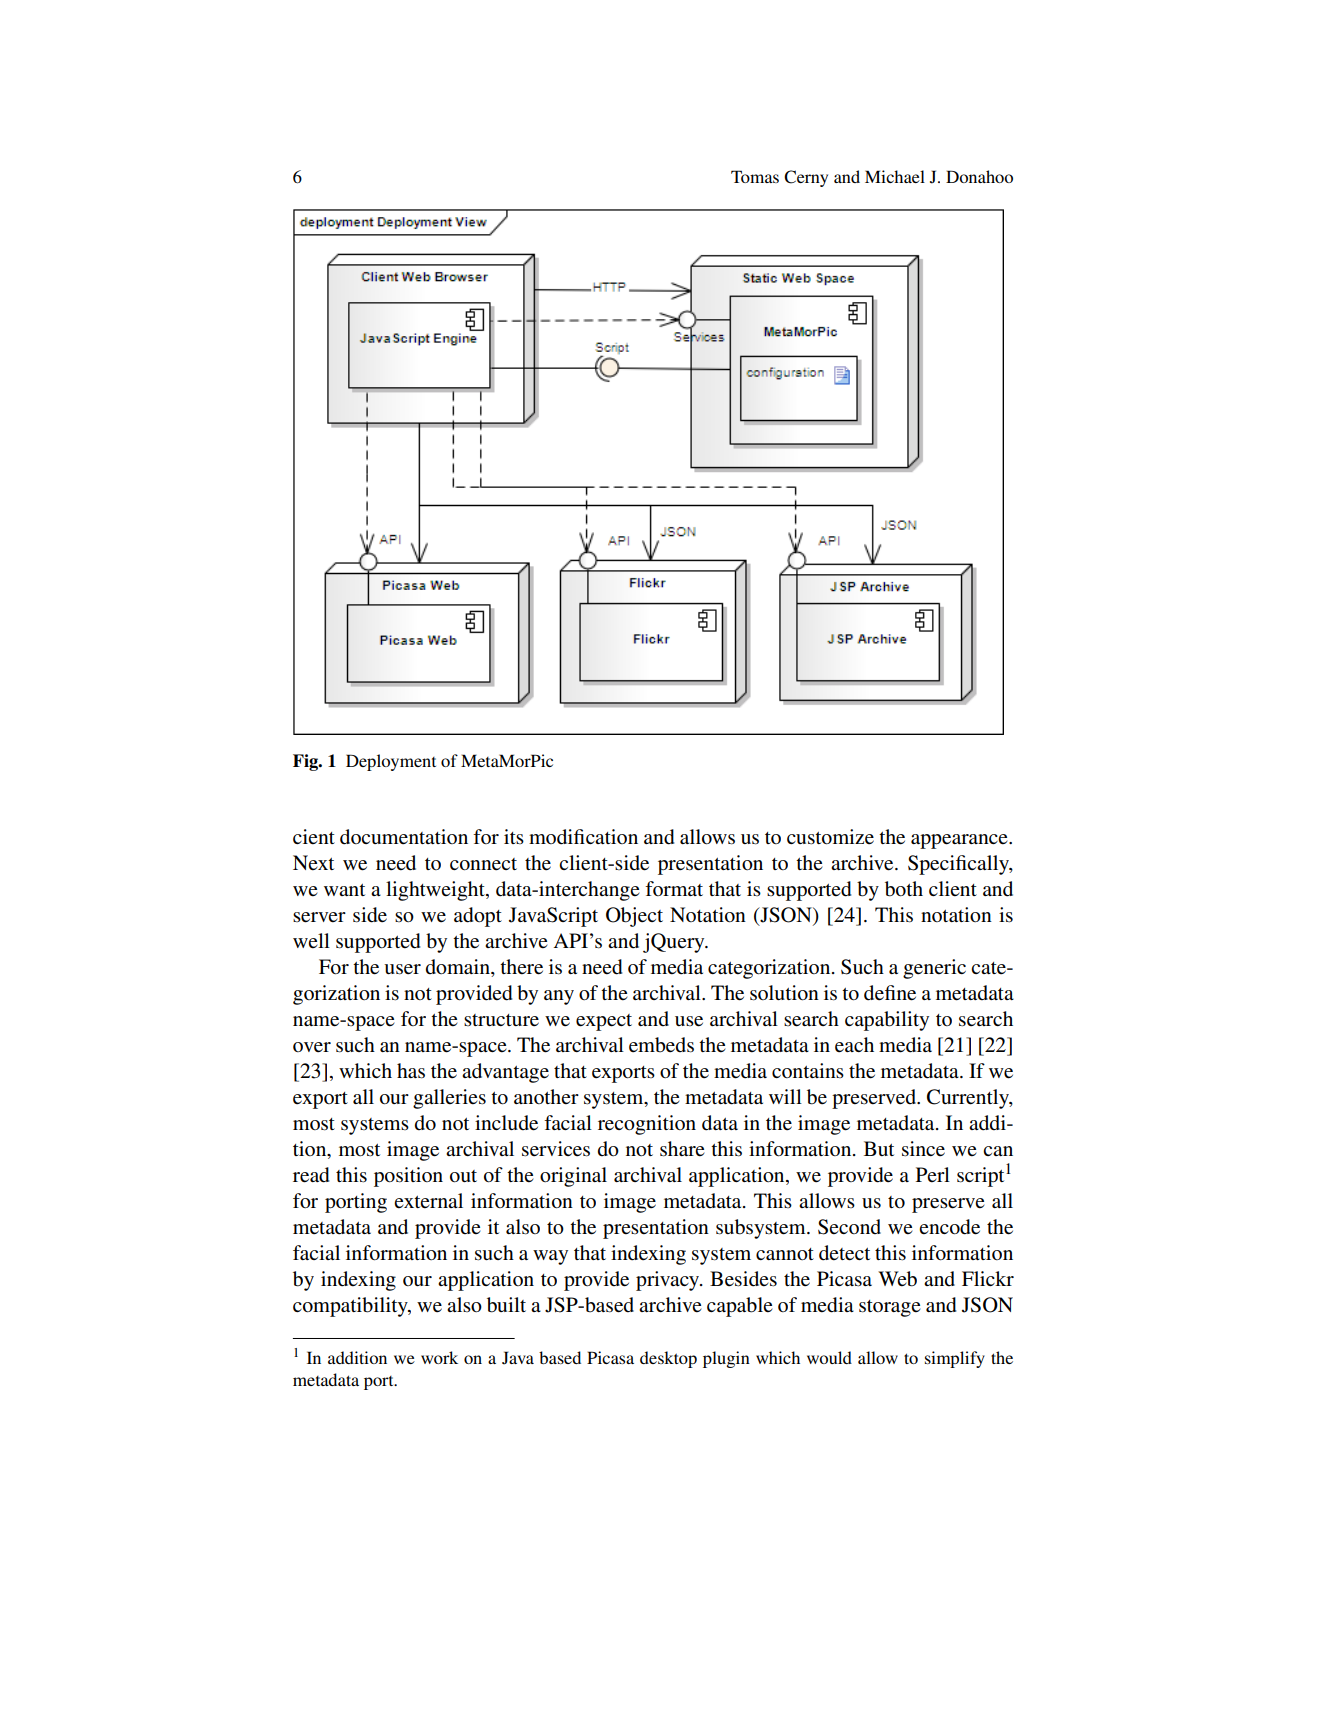 The height and width of the screenshot is (1722, 1330). Describe the element at coordinates (439, 1357) in the screenshot. I see `work` at that location.
